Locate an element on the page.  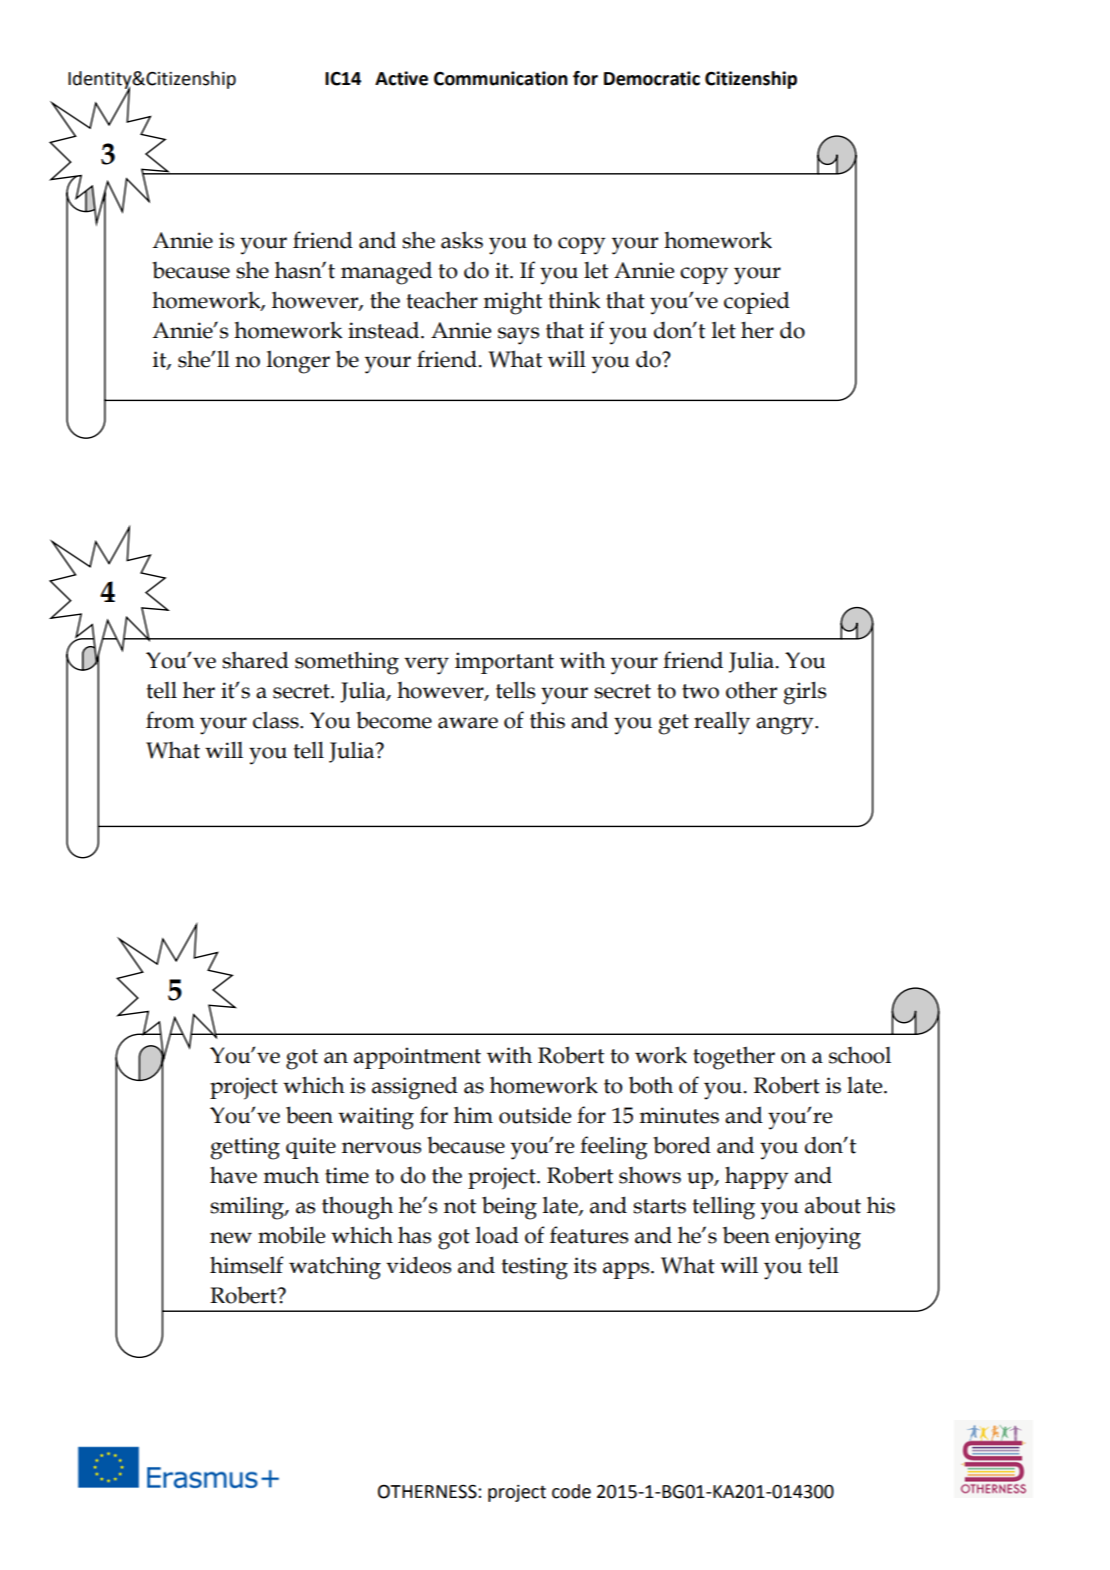
himself is located at coordinates (247, 1265).
